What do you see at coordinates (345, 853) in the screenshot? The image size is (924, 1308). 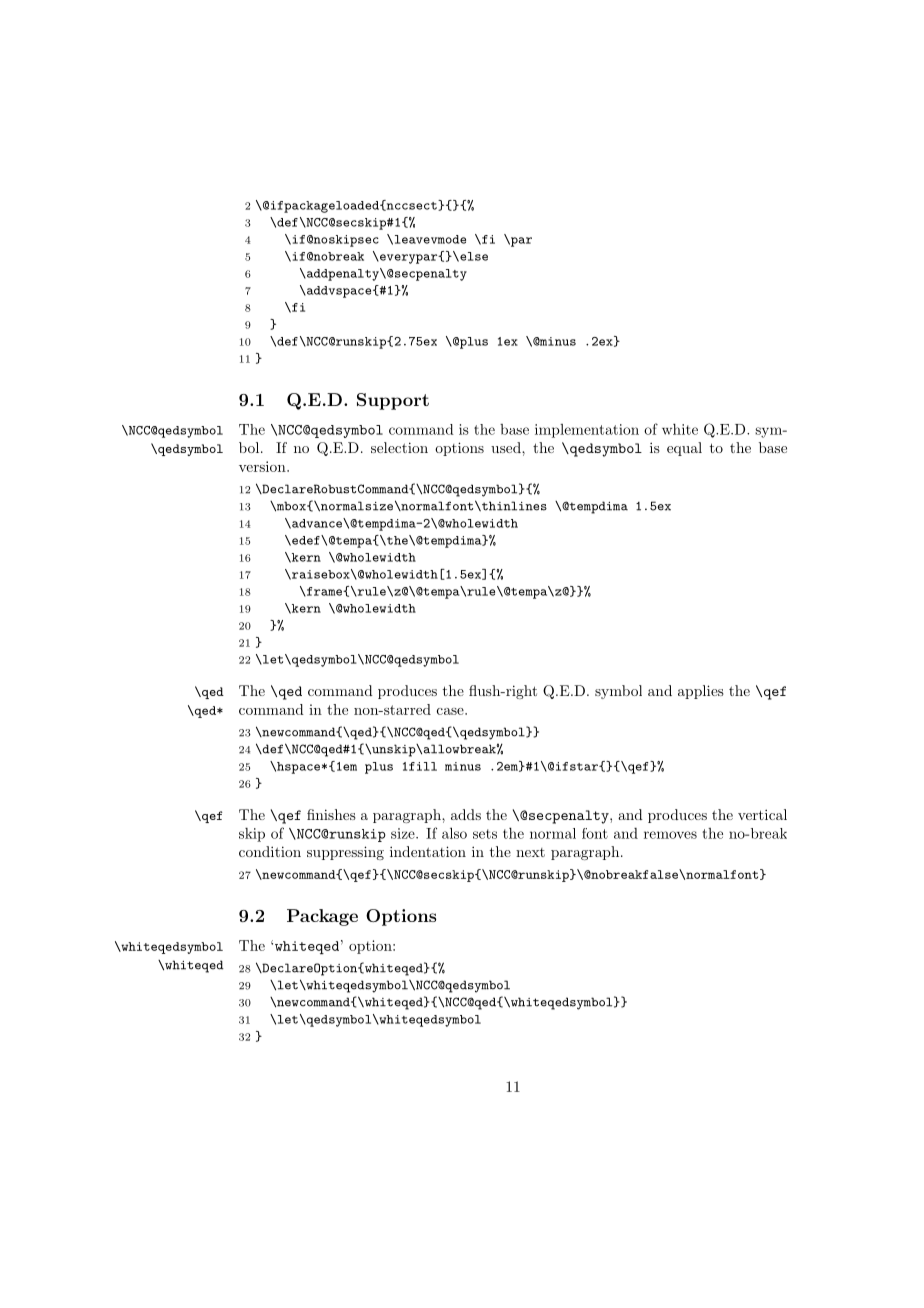 I see `suppressing` at bounding box center [345, 853].
